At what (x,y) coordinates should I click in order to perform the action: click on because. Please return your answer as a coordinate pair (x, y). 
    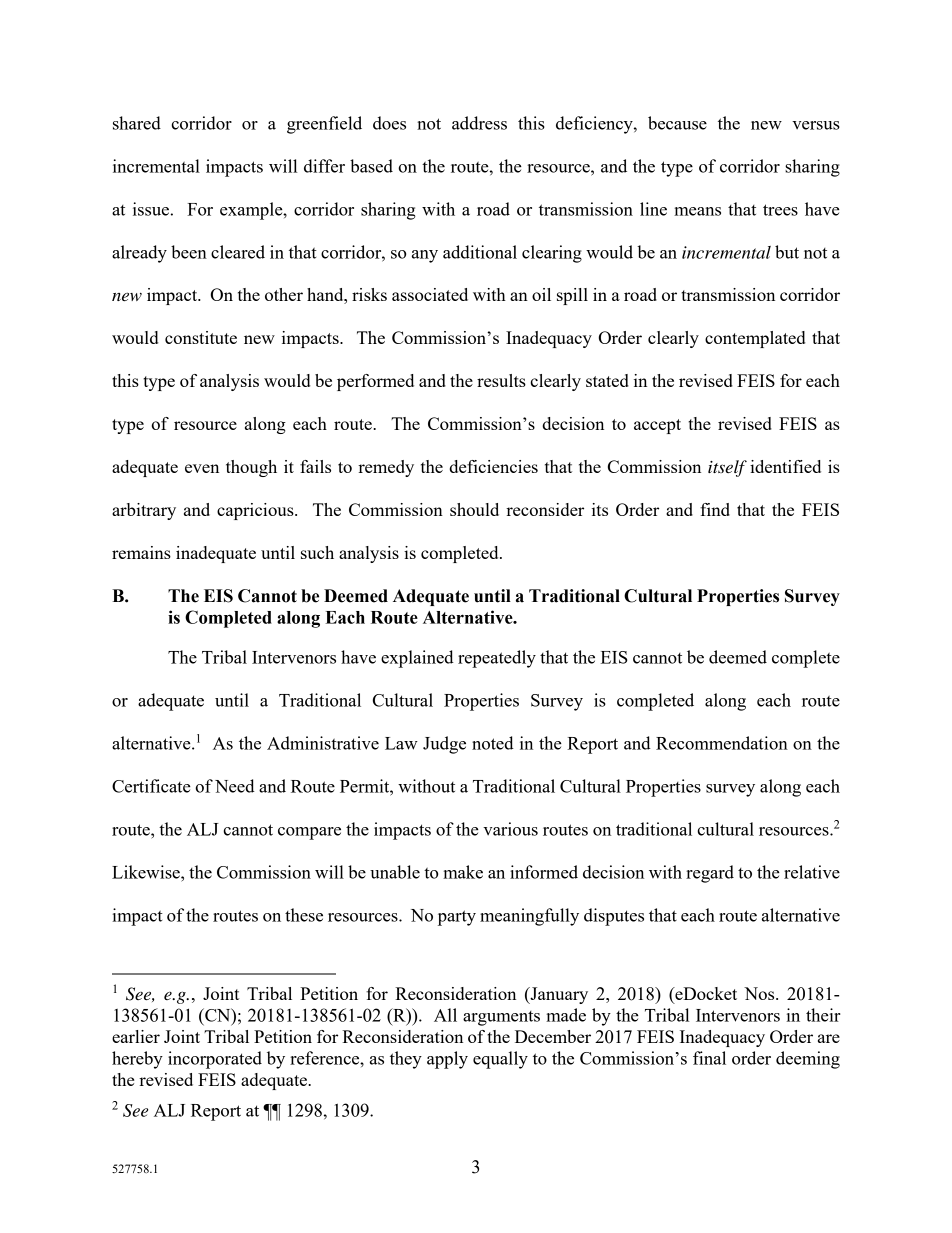
    Looking at the image, I should click on (677, 123).
